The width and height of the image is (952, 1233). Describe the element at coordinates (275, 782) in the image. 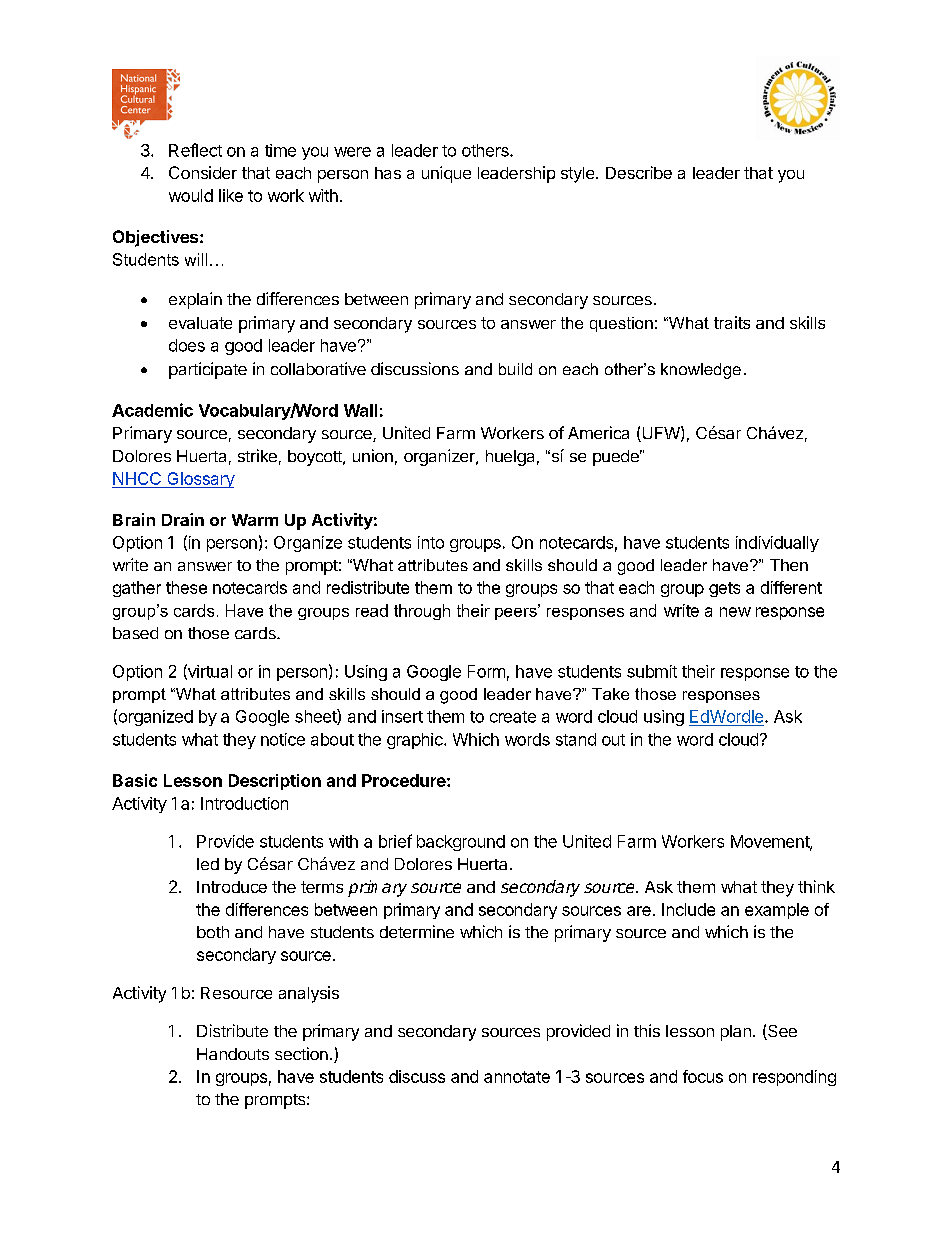

I see `Description` at that location.
